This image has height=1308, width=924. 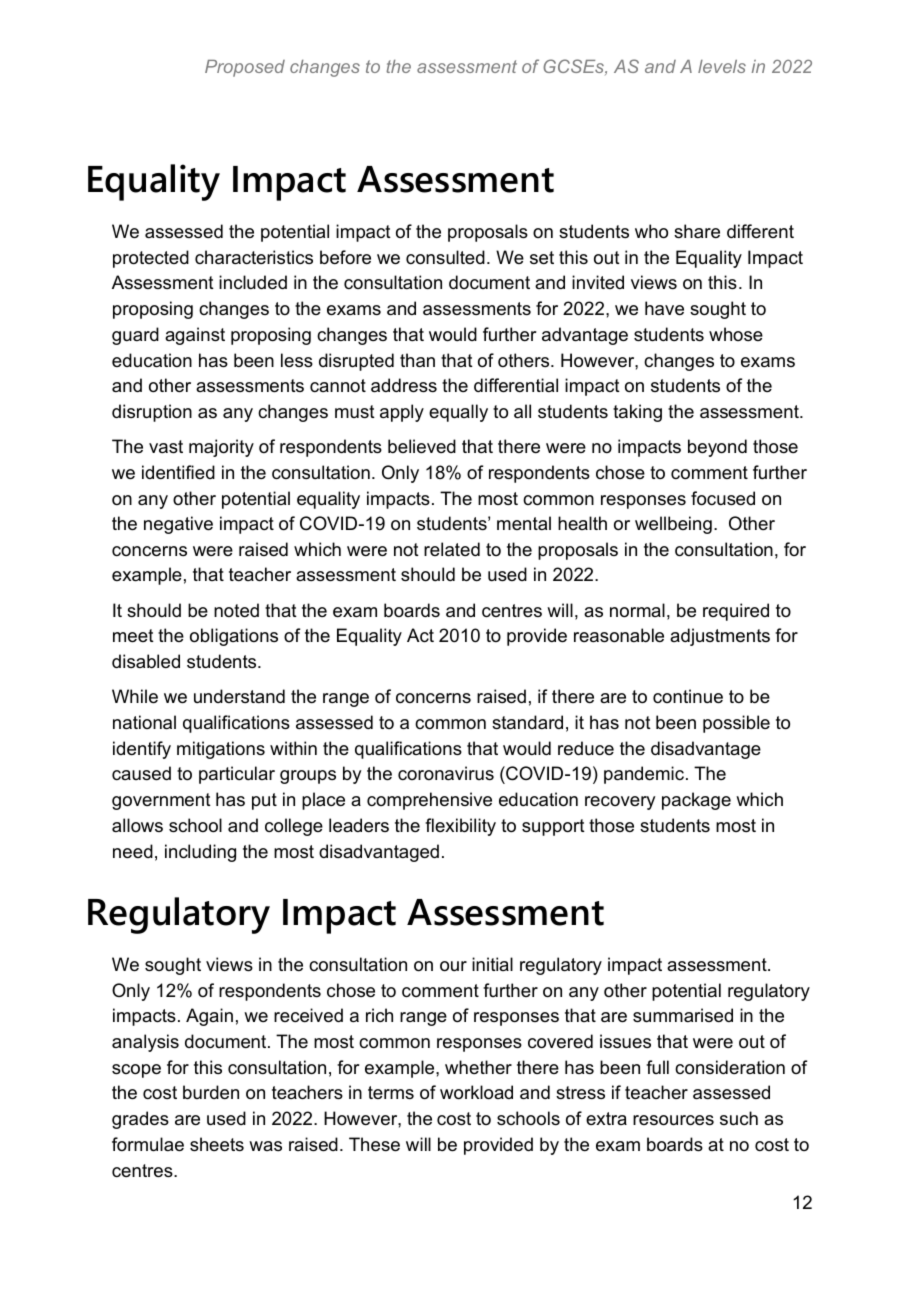 I want to click on have, so click(x=664, y=308).
